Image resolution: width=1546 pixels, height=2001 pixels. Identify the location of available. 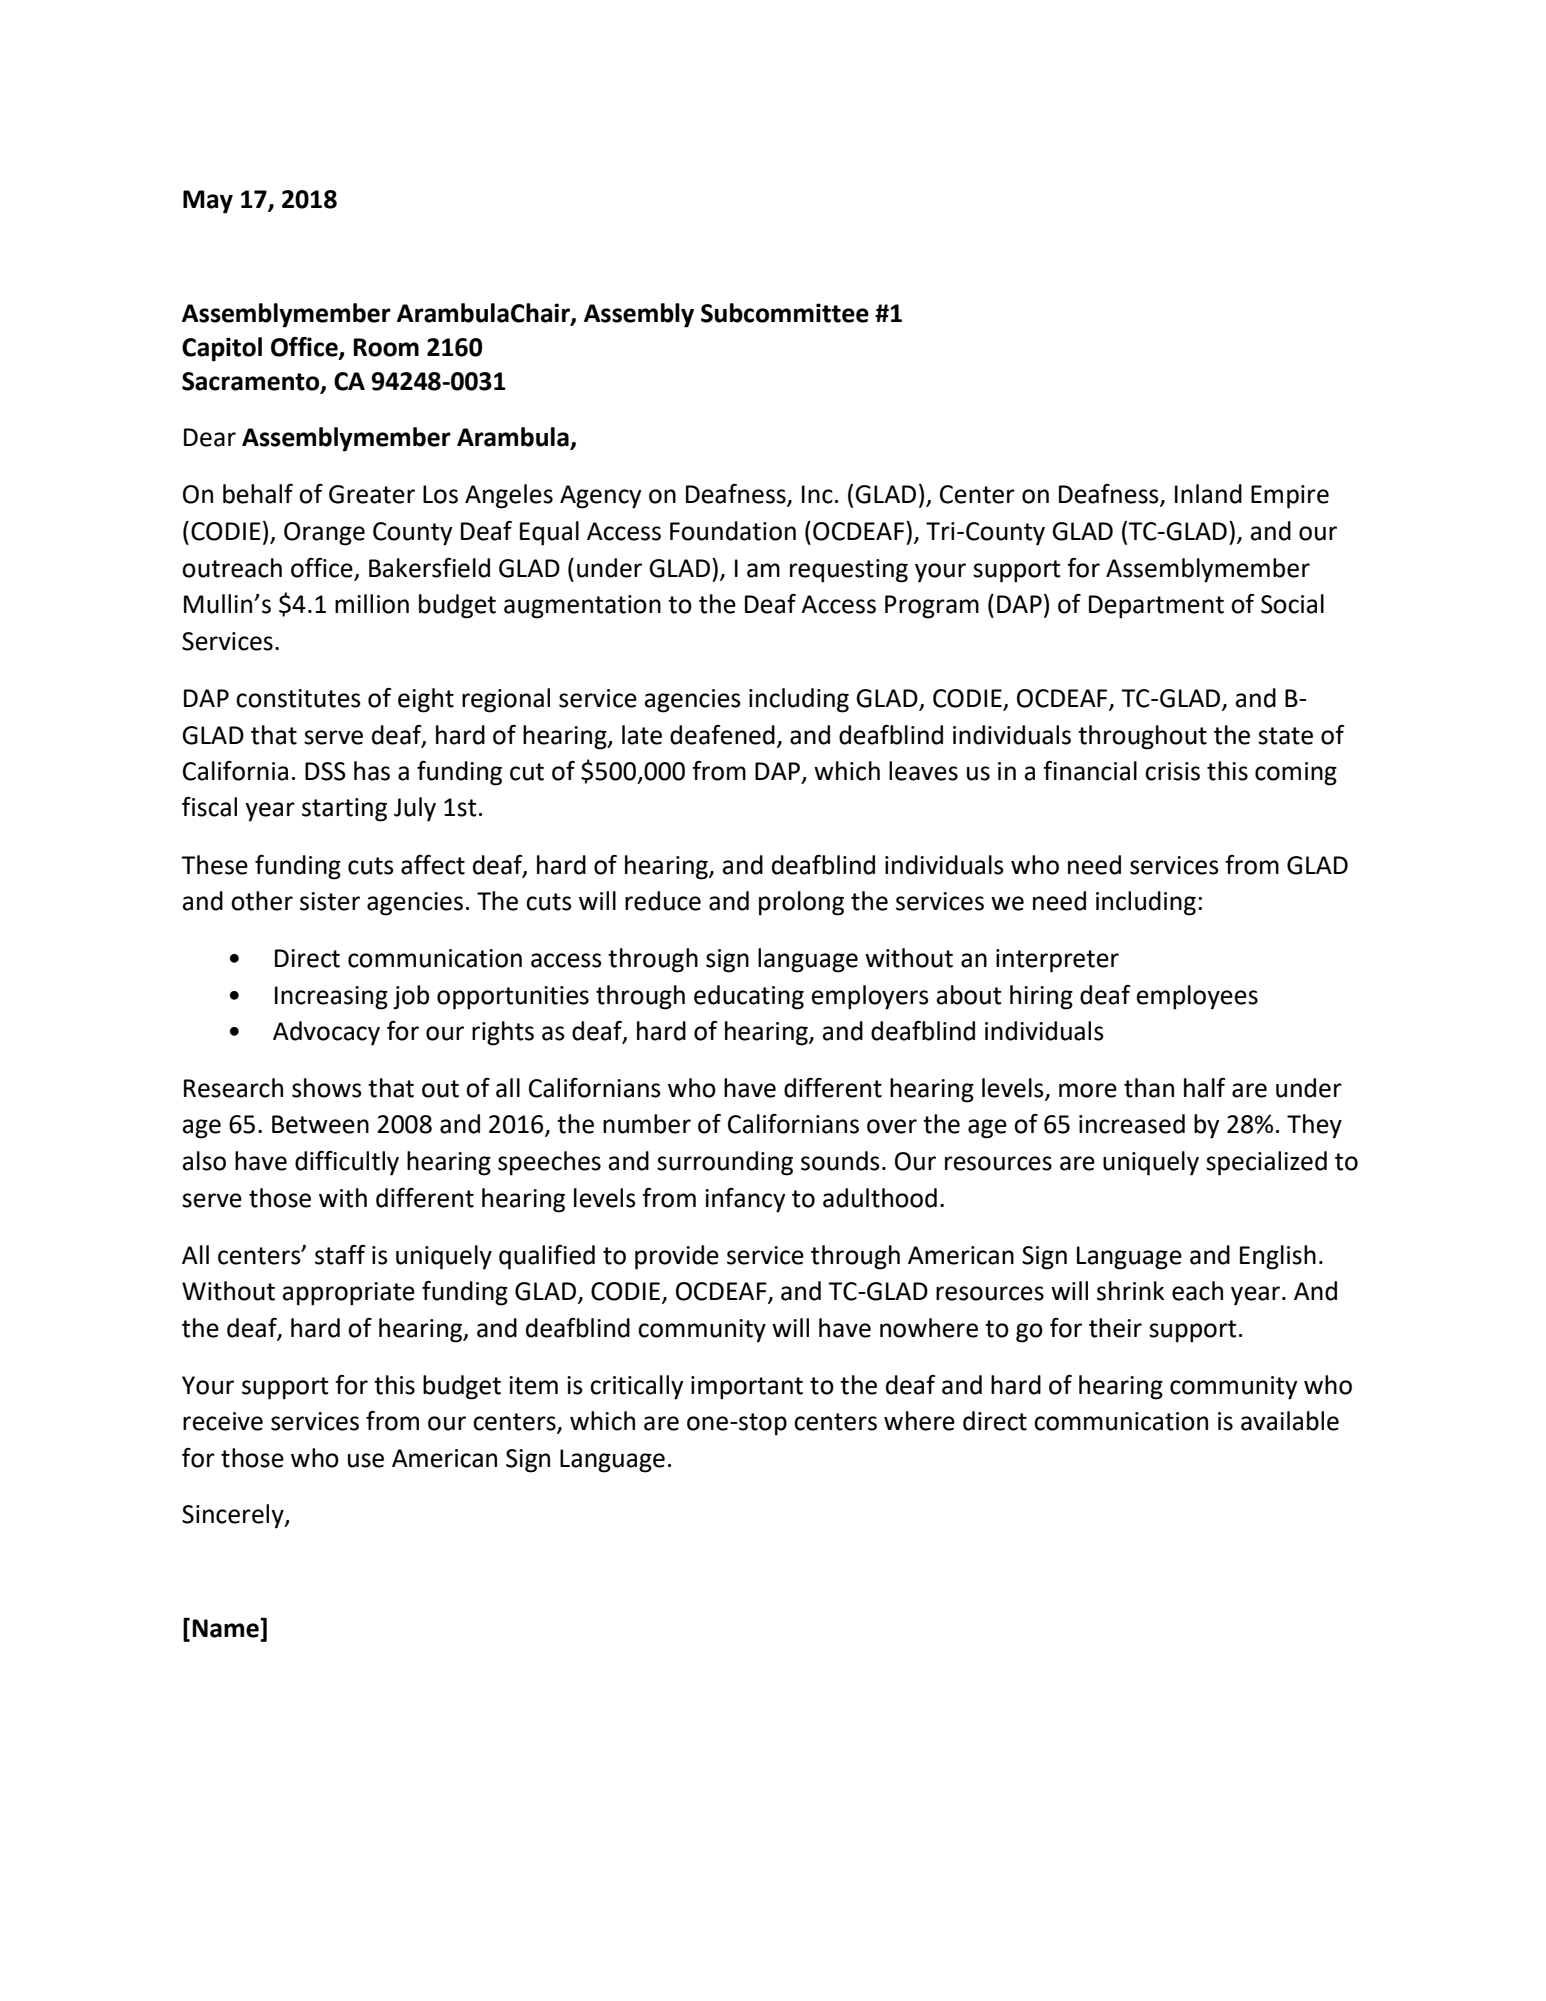
(1290, 1421).
